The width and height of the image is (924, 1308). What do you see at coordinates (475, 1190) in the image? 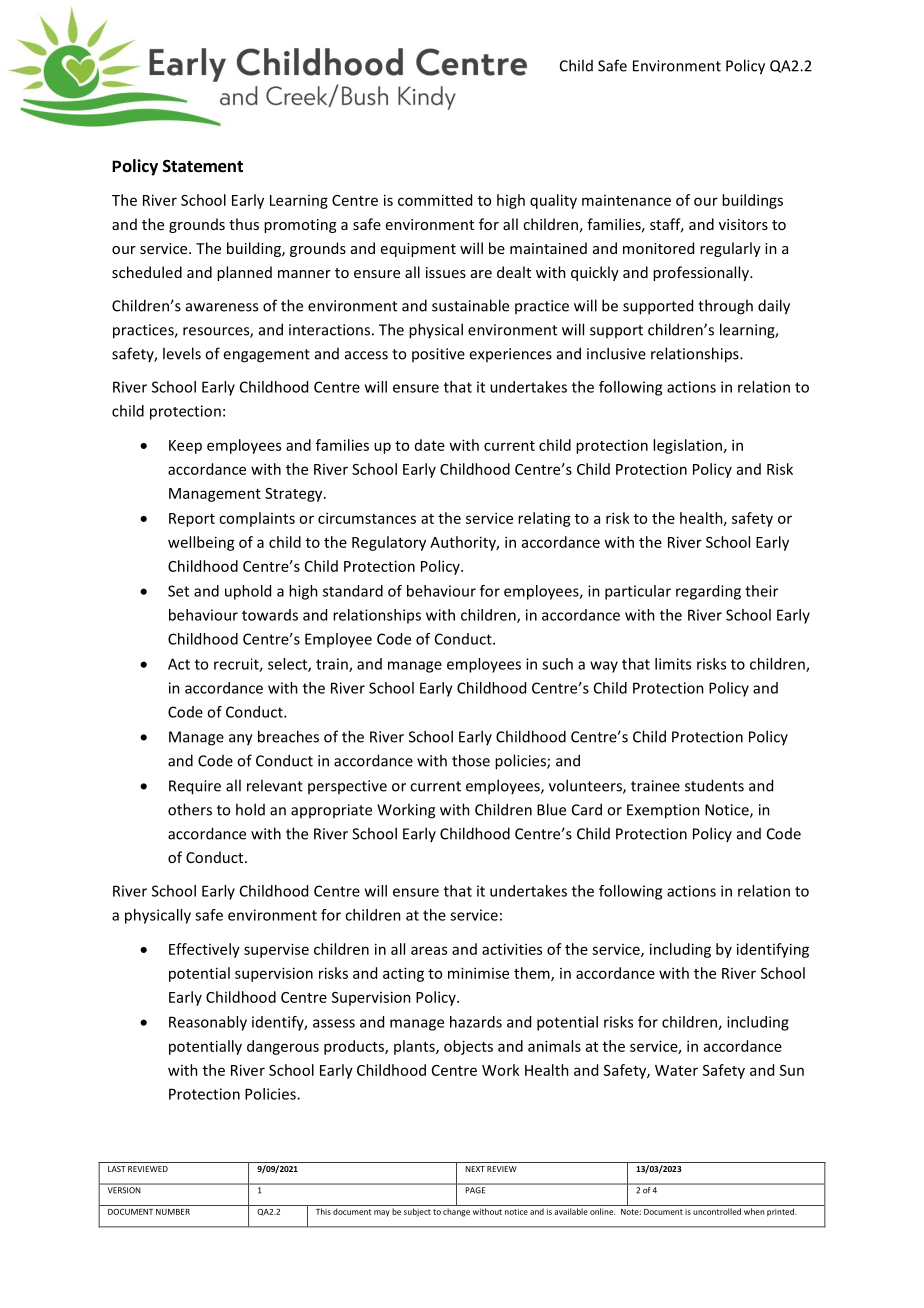
I see `PAGE` at bounding box center [475, 1190].
